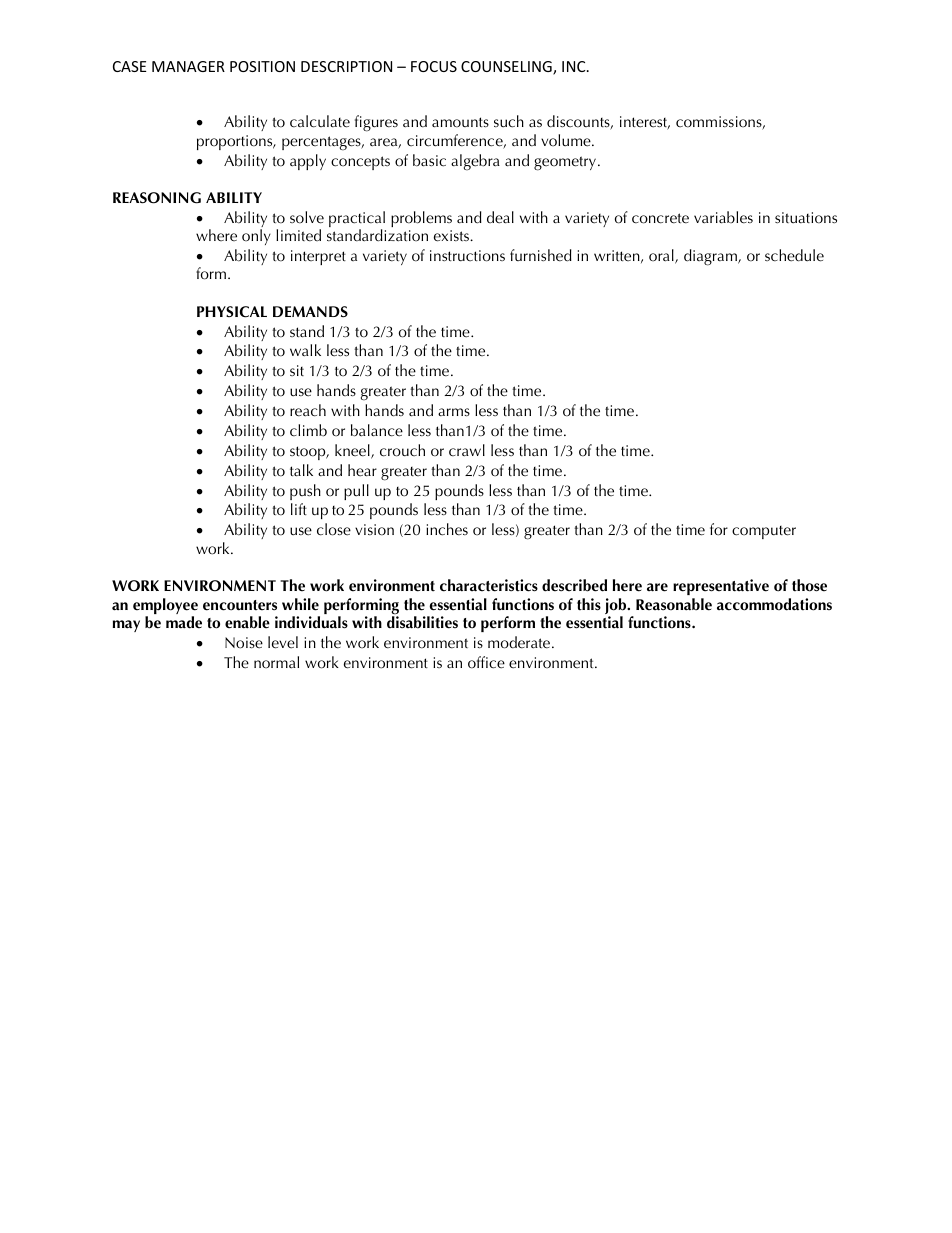 This screenshot has width=952, height=1233. What do you see at coordinates (305, 350) in the screenshot?
I see `walk` at bounding box center [305, 350].
